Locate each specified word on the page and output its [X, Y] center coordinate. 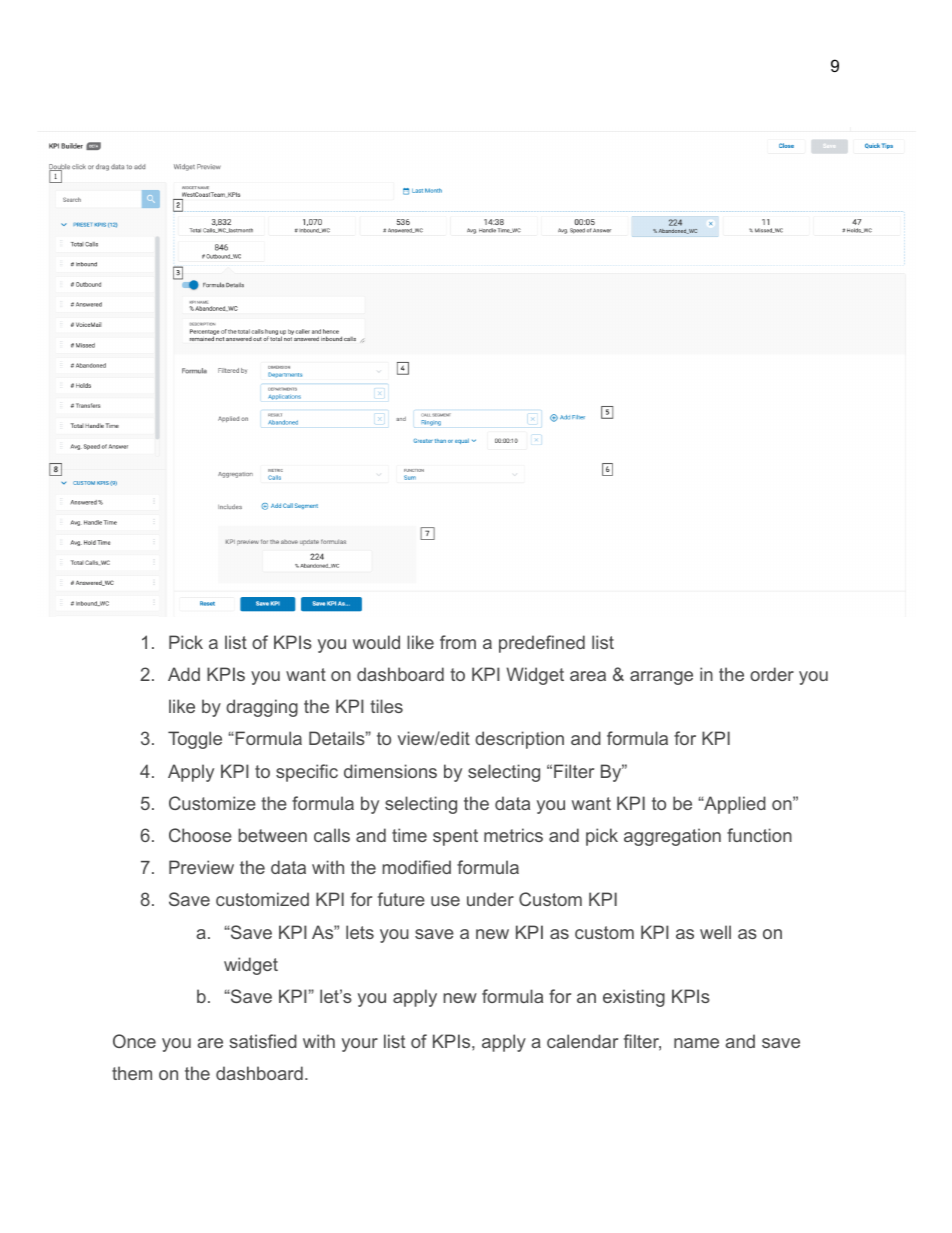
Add [184, 674]
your [360, 1045]
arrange [661, 678]
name [696, 1043]
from [458, 642]
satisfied [263, 1041]
